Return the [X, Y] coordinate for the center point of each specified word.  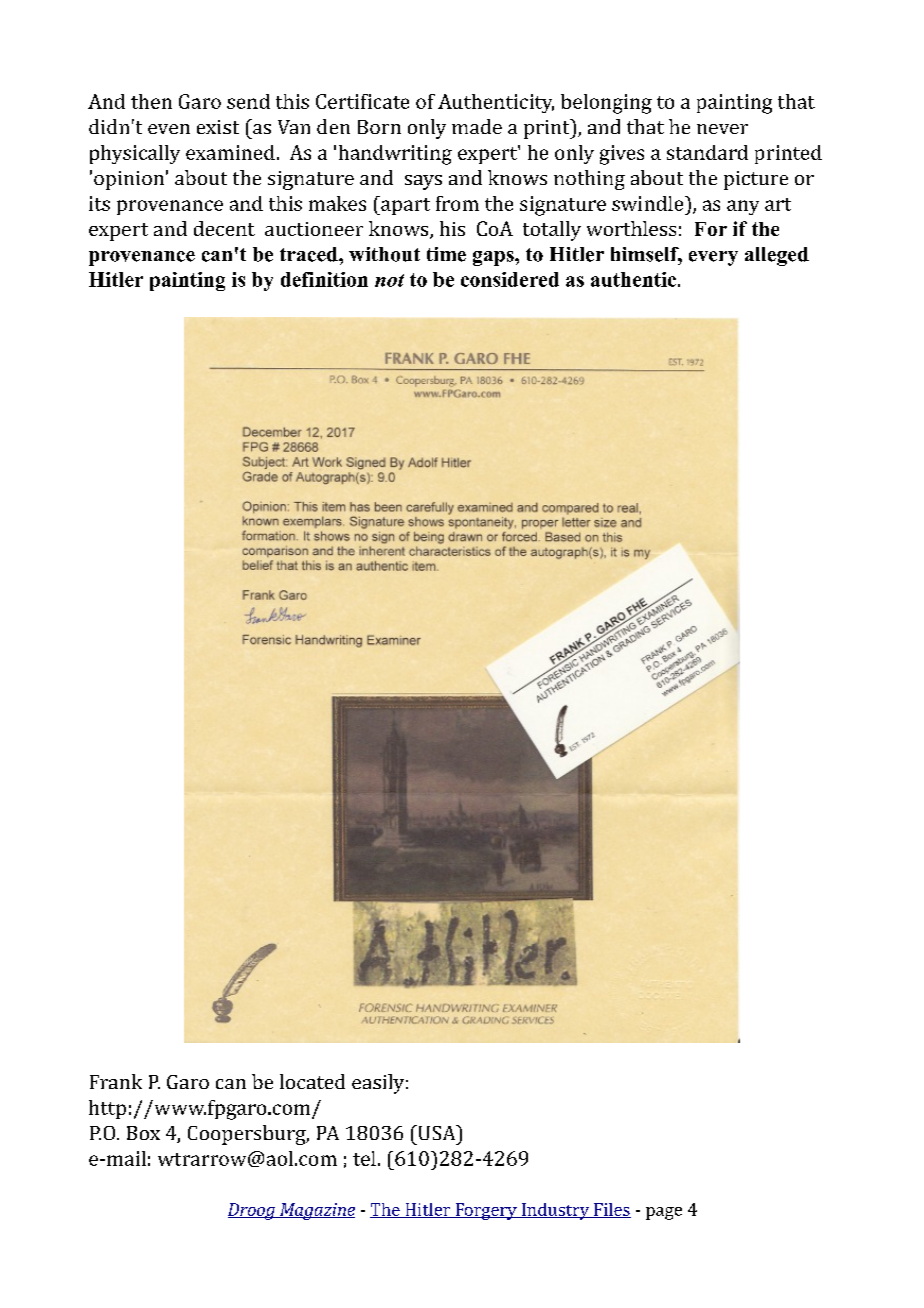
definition [324, 279]
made [477, 126]
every [713, 258]
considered [510, 279]
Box [143, 1133]
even [169, 129]
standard [707, 152]
